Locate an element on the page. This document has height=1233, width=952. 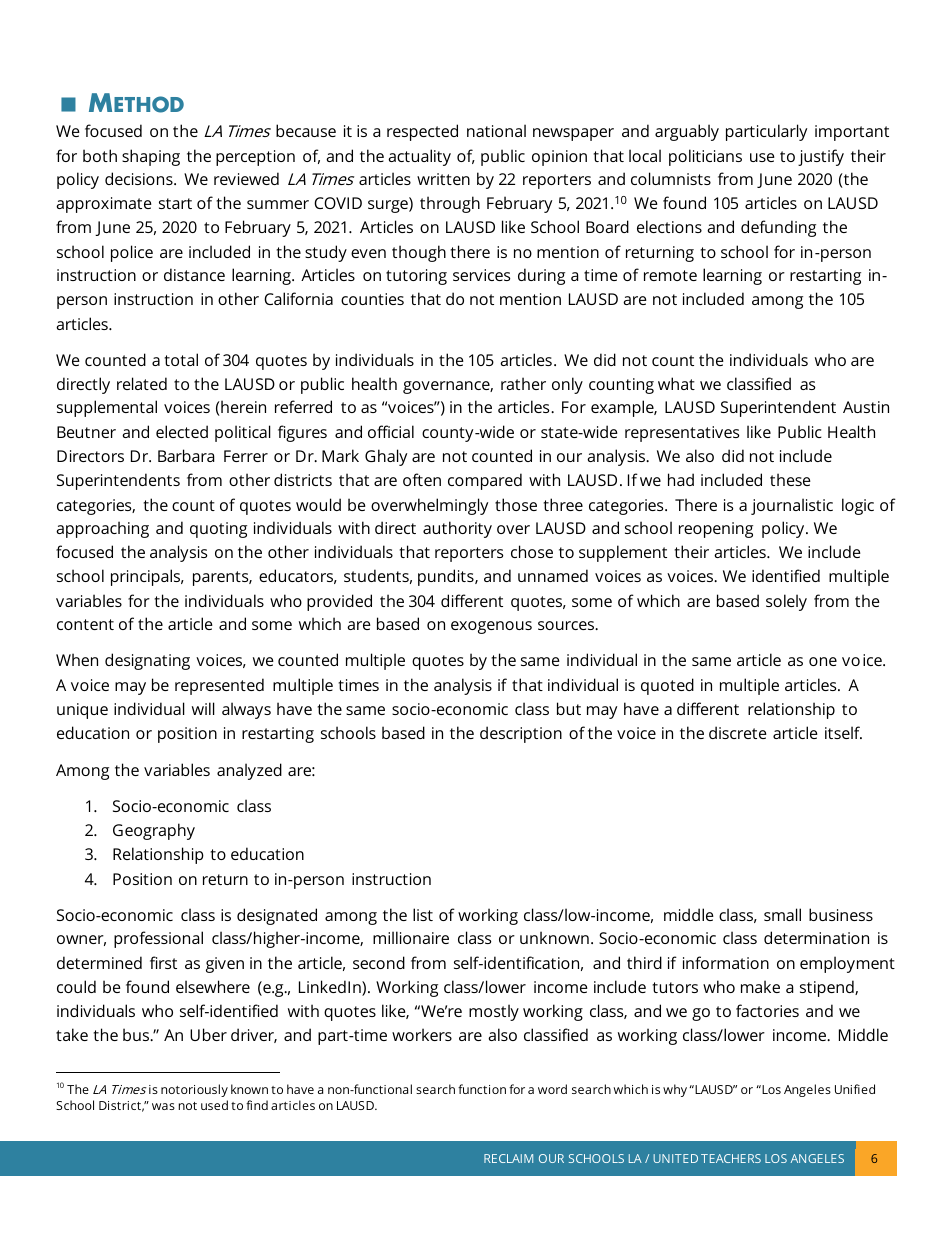
rather is located at coordinates (523, 383).
